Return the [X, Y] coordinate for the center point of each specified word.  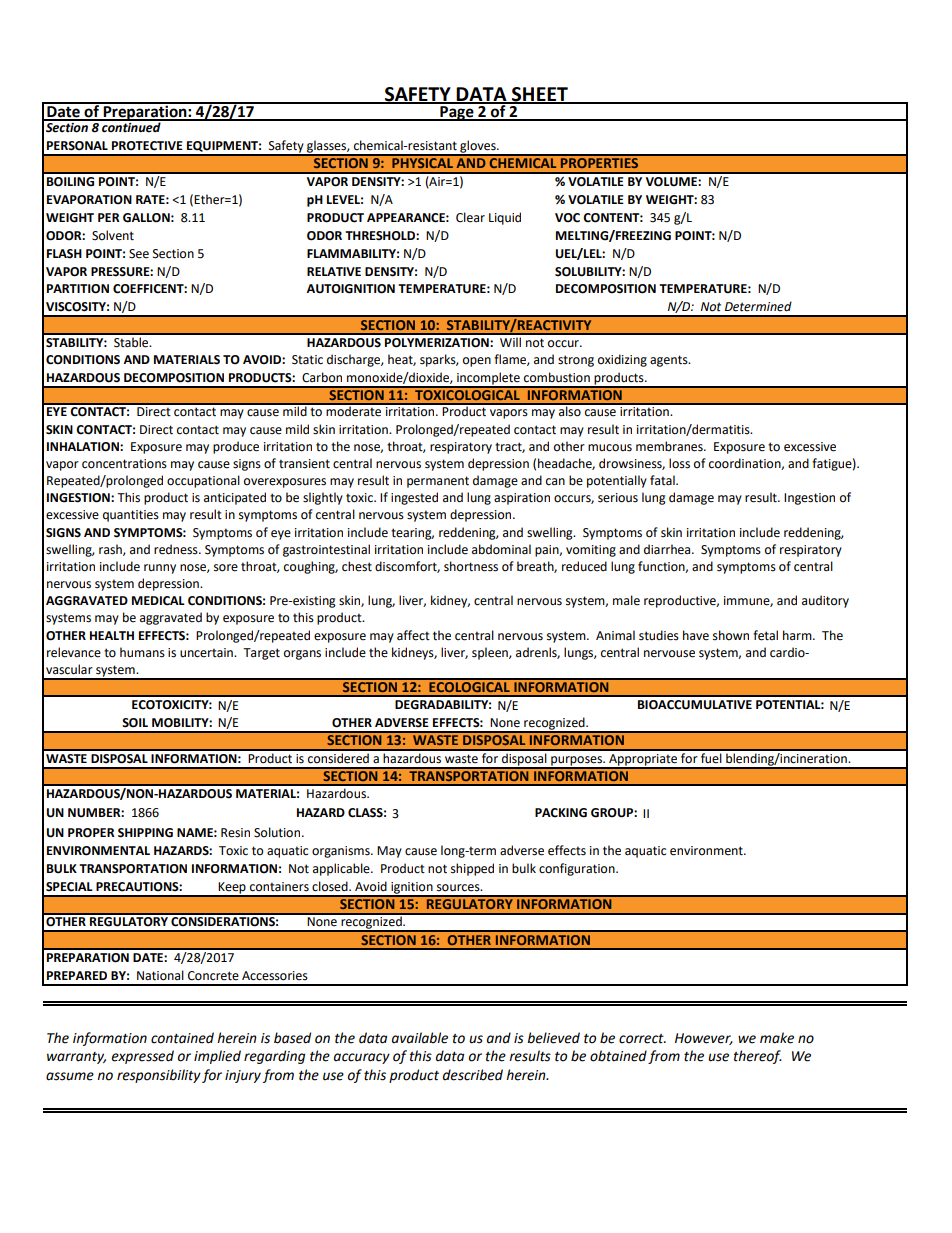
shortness [471, 566]
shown [731, 635]
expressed [142, 1057]
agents [670, 361]
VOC [567, 218]
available [420, 1038]
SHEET [540, 95]
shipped [472, 869]
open [477, 362]
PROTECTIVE [147, 146]
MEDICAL [158, 601]
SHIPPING [145, 833]
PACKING [561, 813]
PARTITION [78, 289]
